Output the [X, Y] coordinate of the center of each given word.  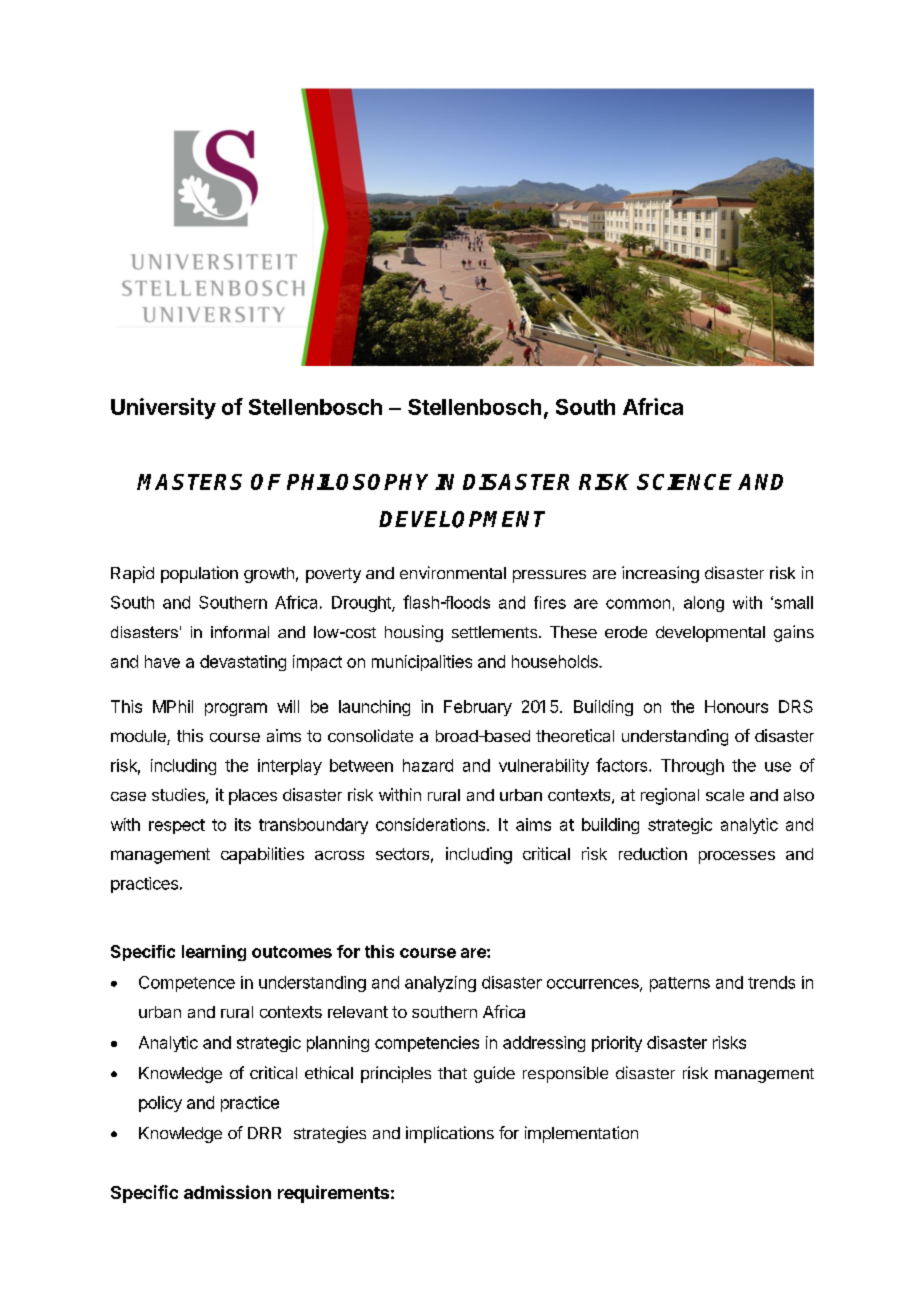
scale [725, 795]
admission [227, 1192]
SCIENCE [684, 482]
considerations [432, 824]
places [253, 797]
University [163, 408]
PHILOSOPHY [357, 482]
